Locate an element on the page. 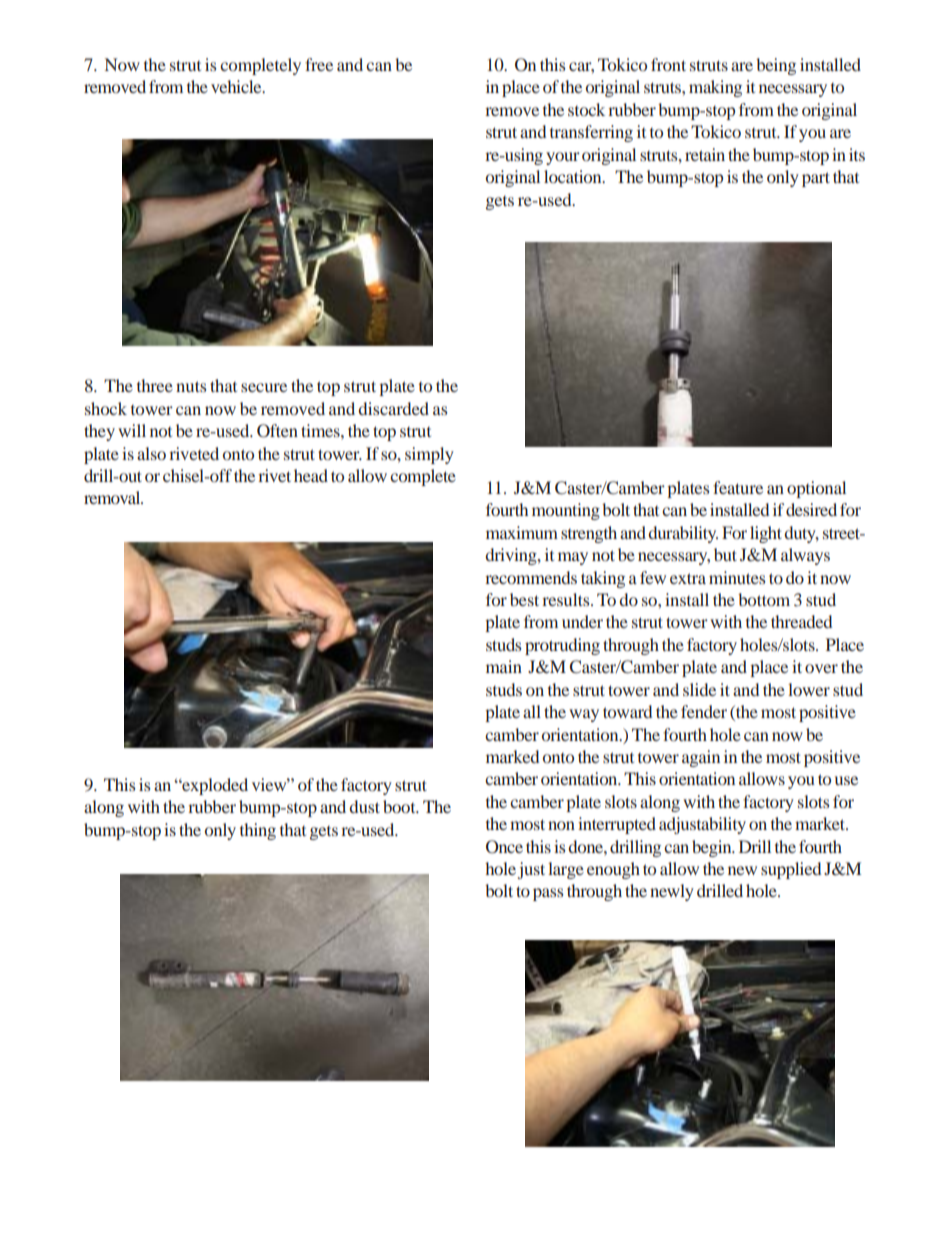  best is located at coordinates (524, 599).
